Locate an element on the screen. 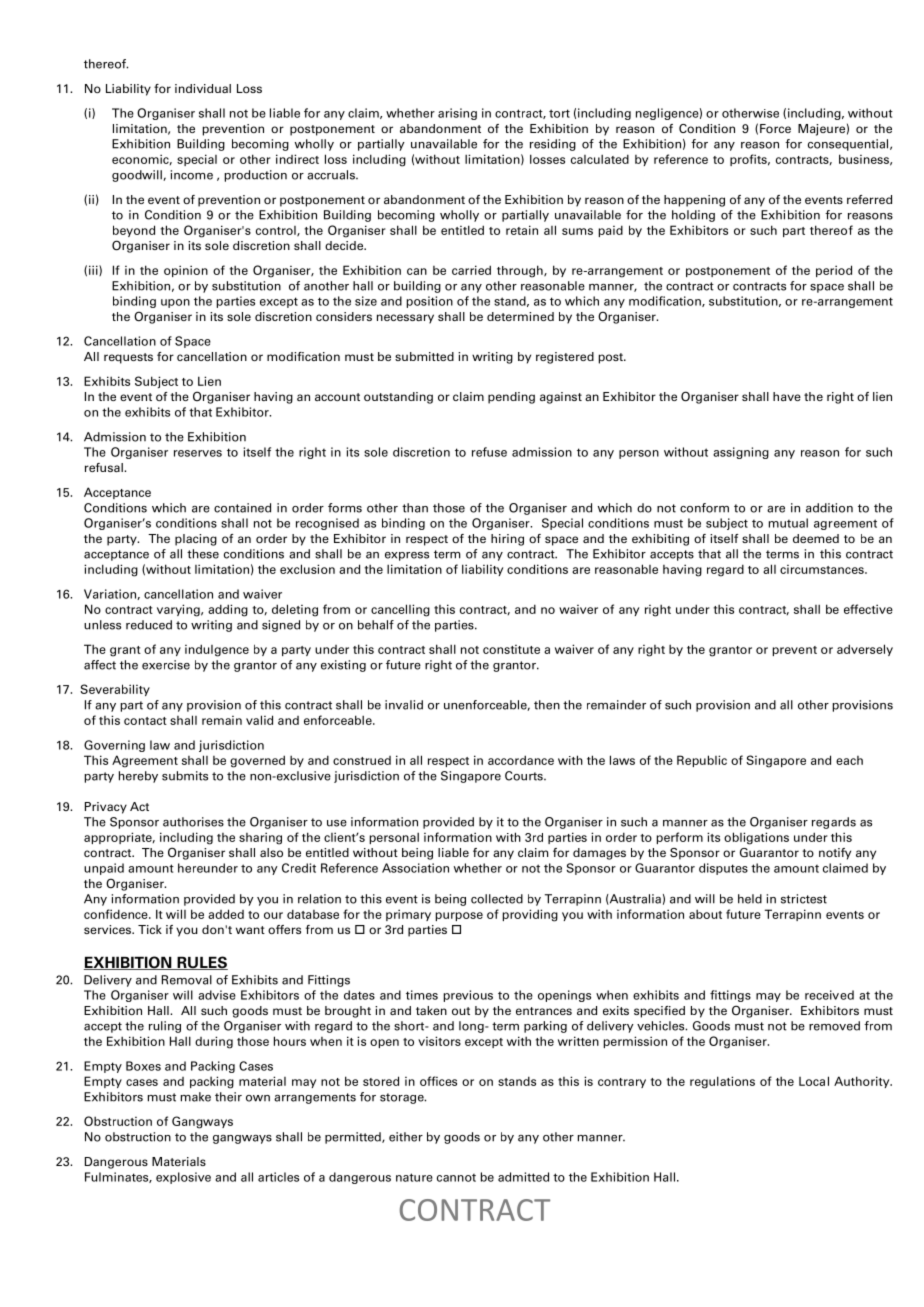 The image size is (924, 1307). constitute is located at coordinates (511, 649).
